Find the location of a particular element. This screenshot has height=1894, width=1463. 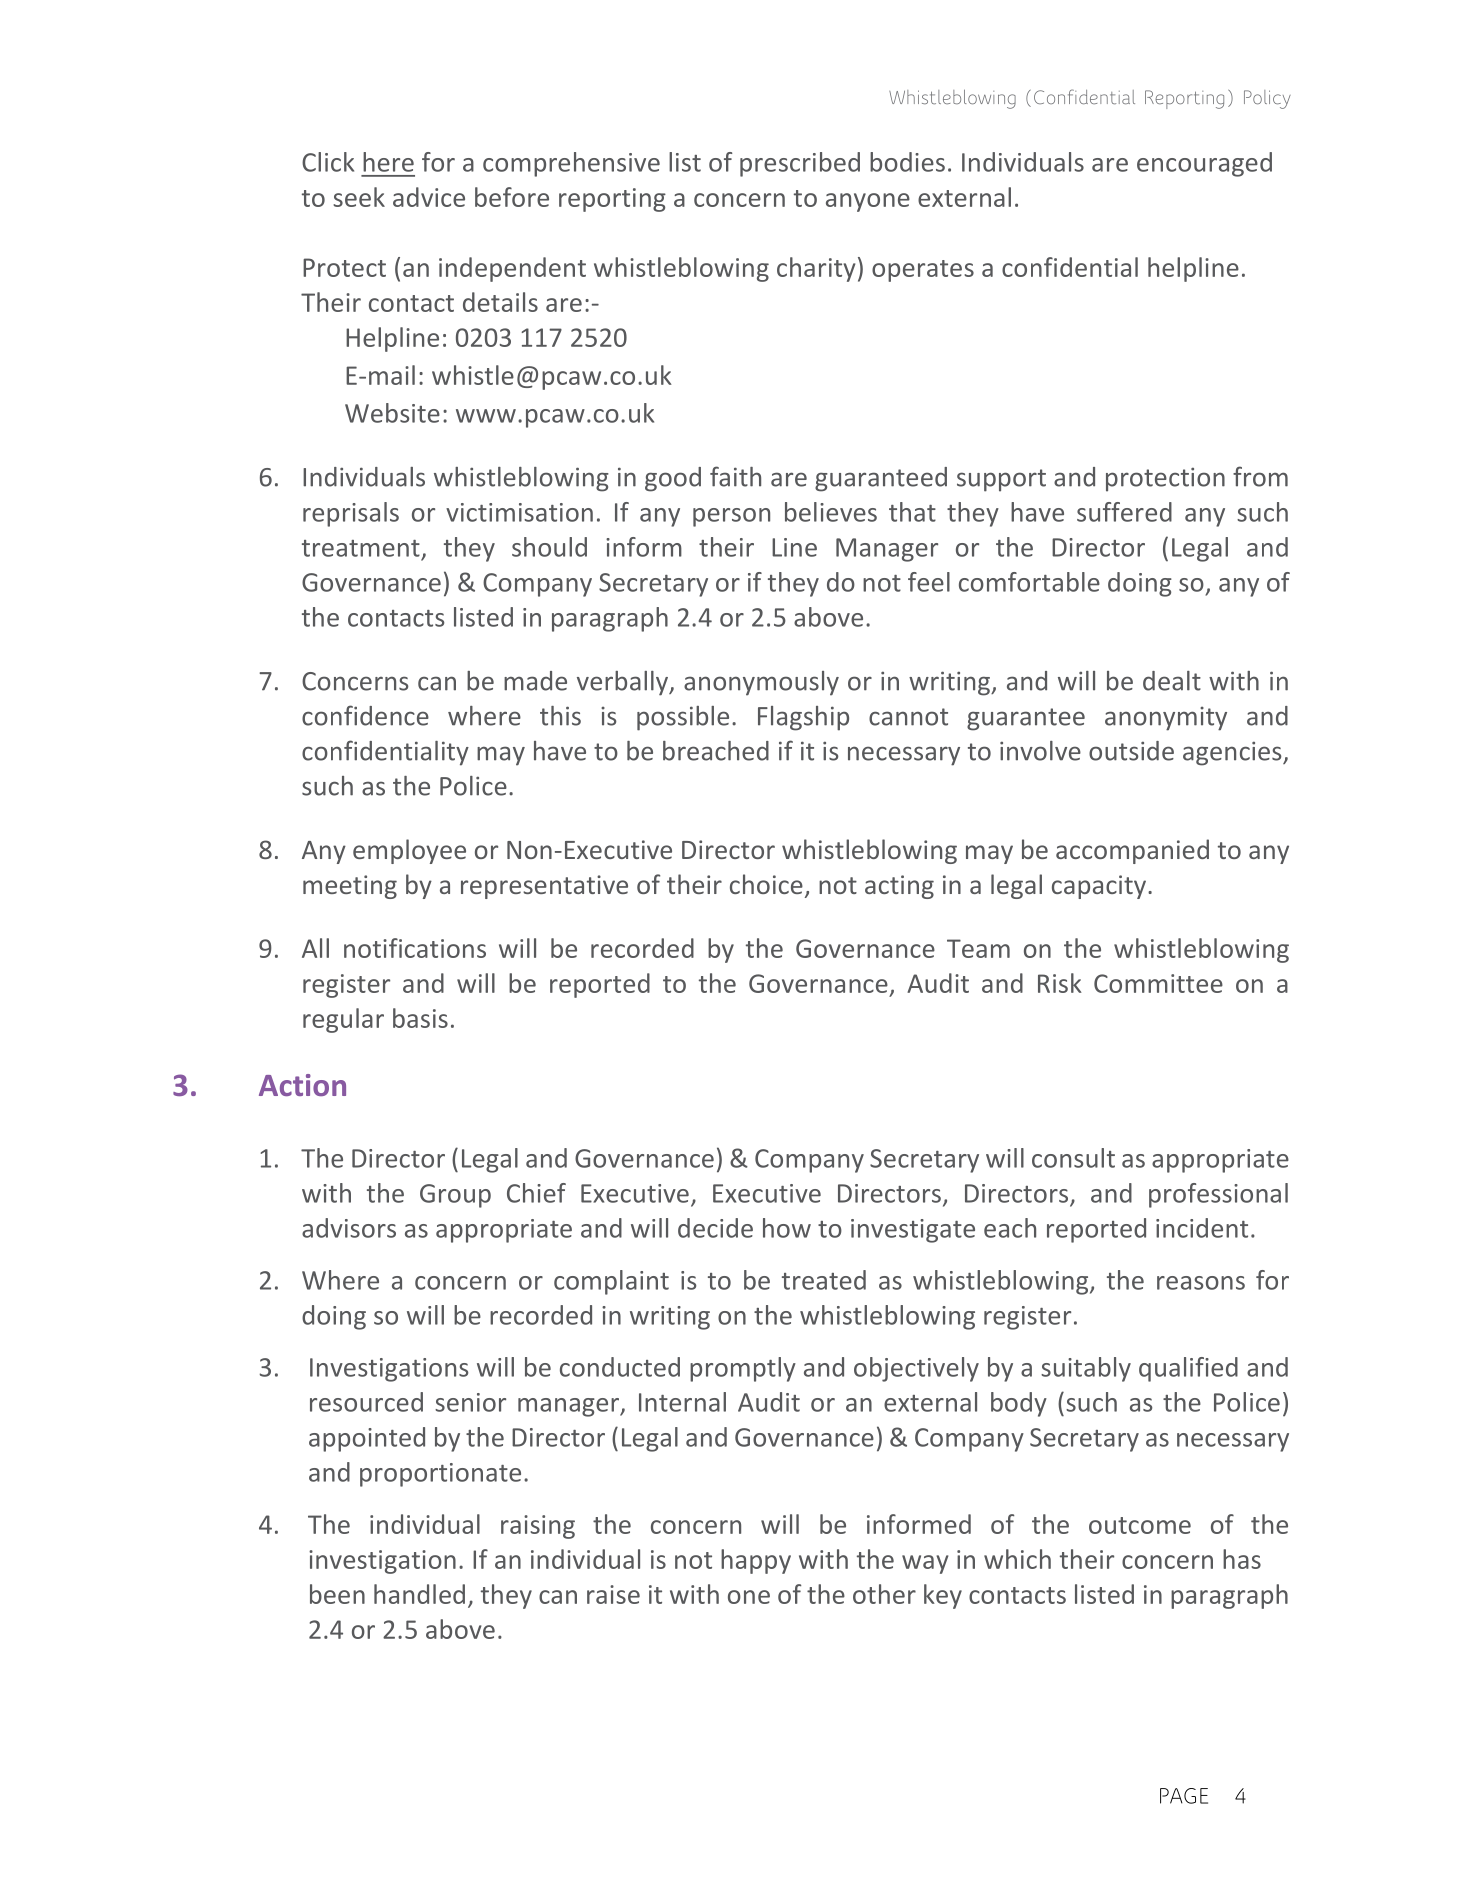

promptly is located at coordinates (743, 1369).
